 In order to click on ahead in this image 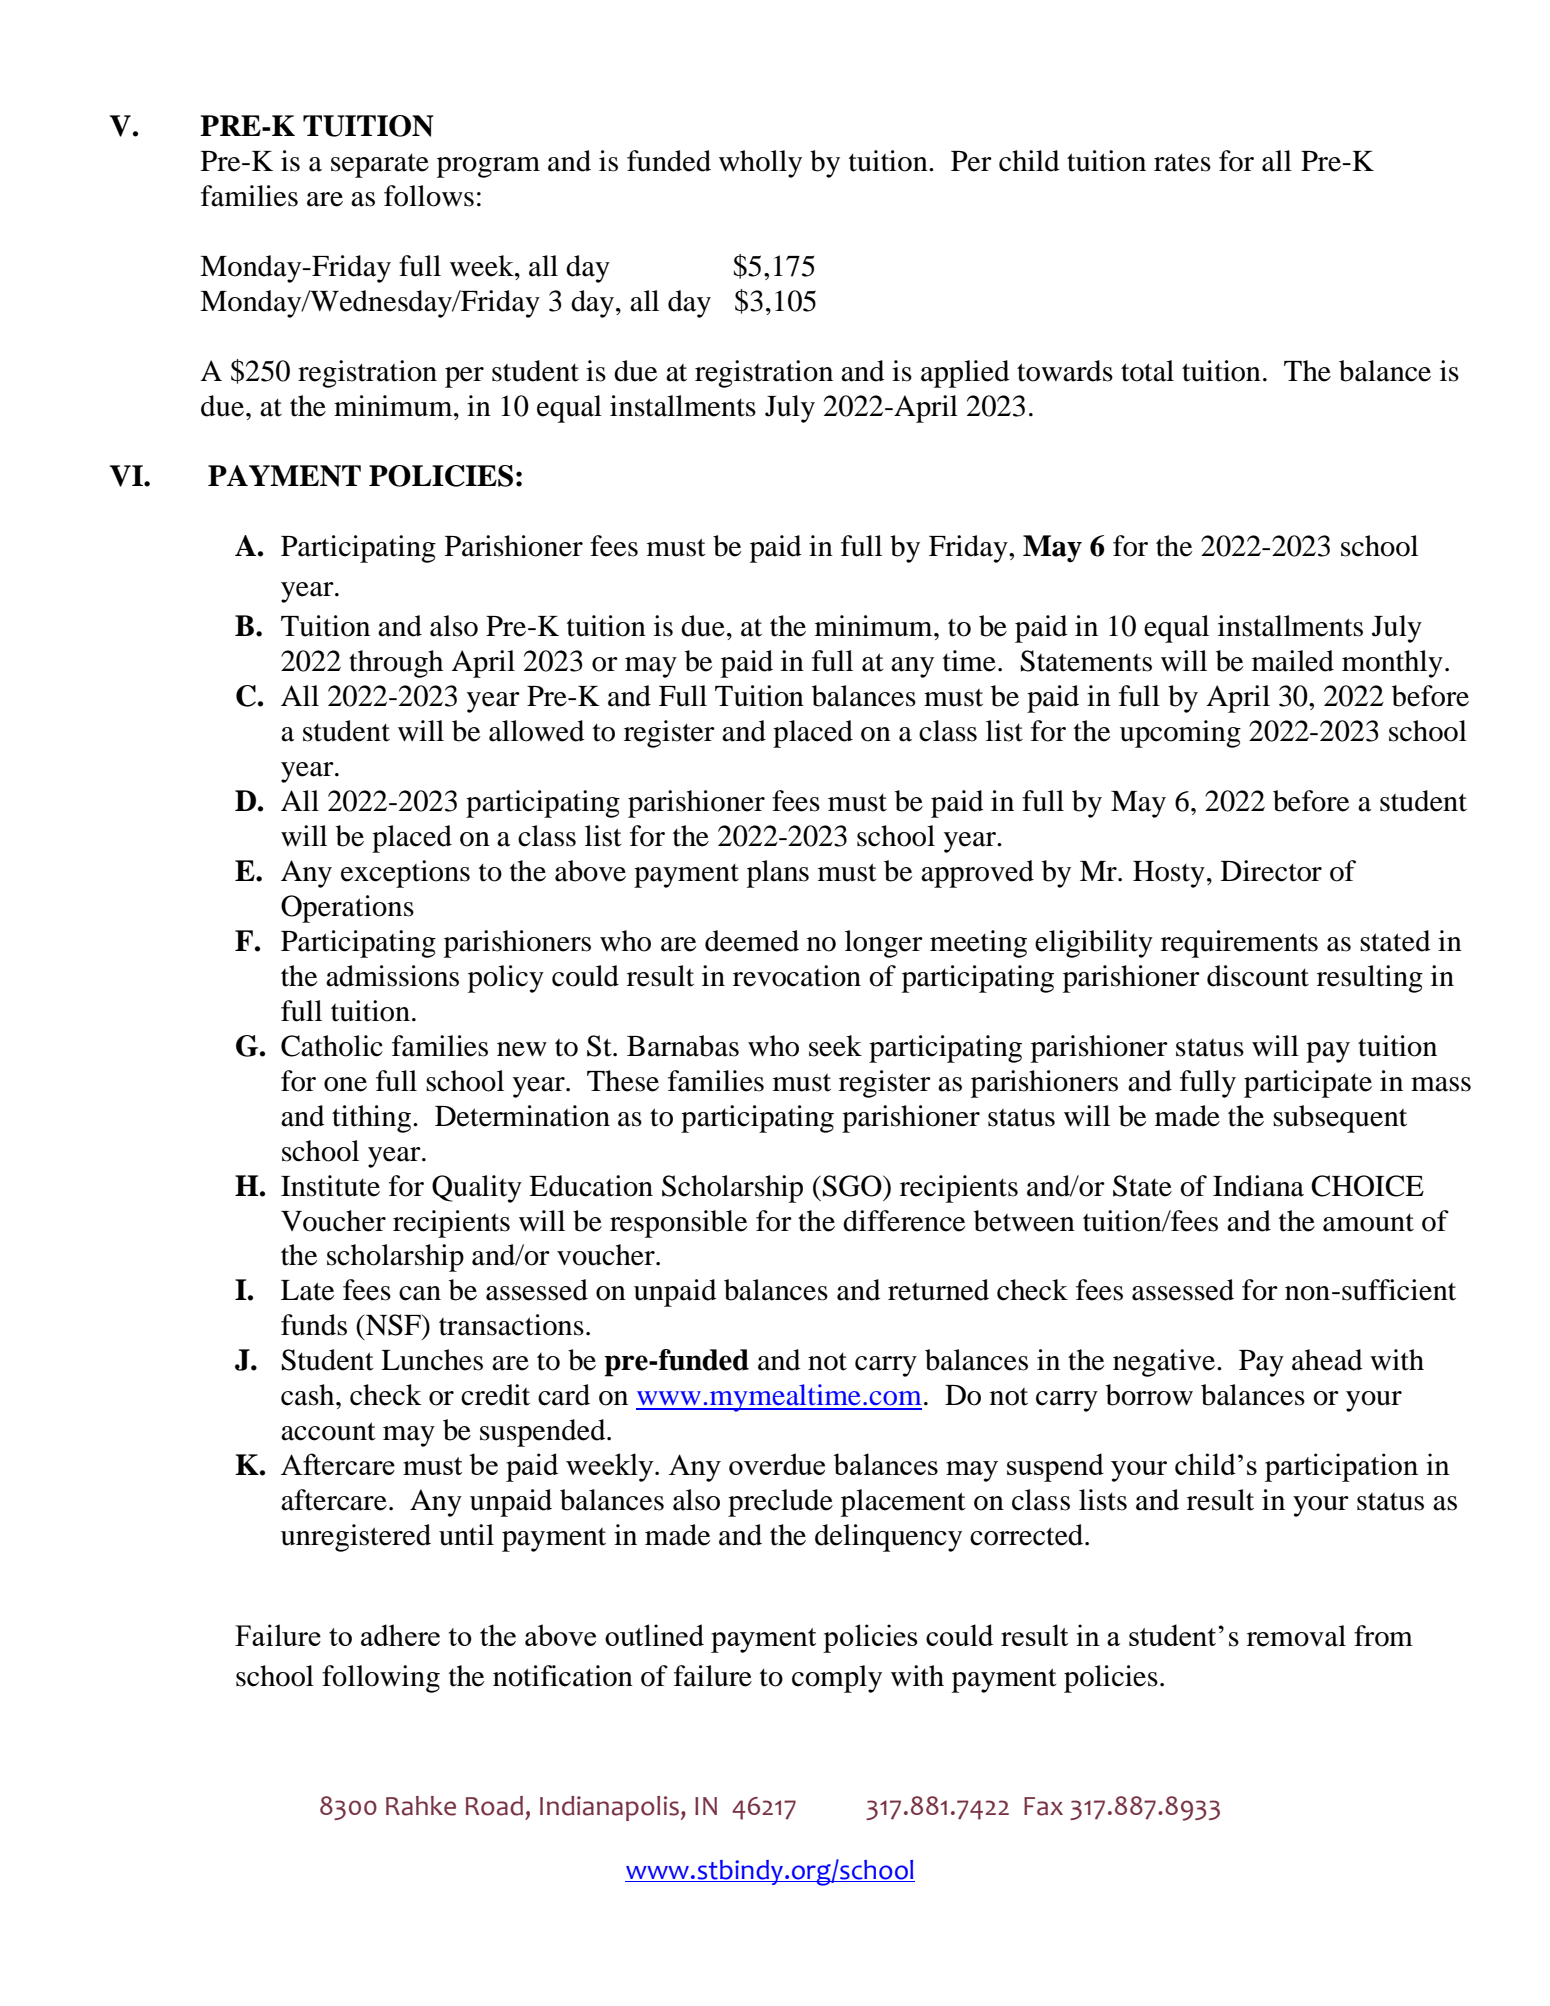, I will do `click(1327, 1360)`.
